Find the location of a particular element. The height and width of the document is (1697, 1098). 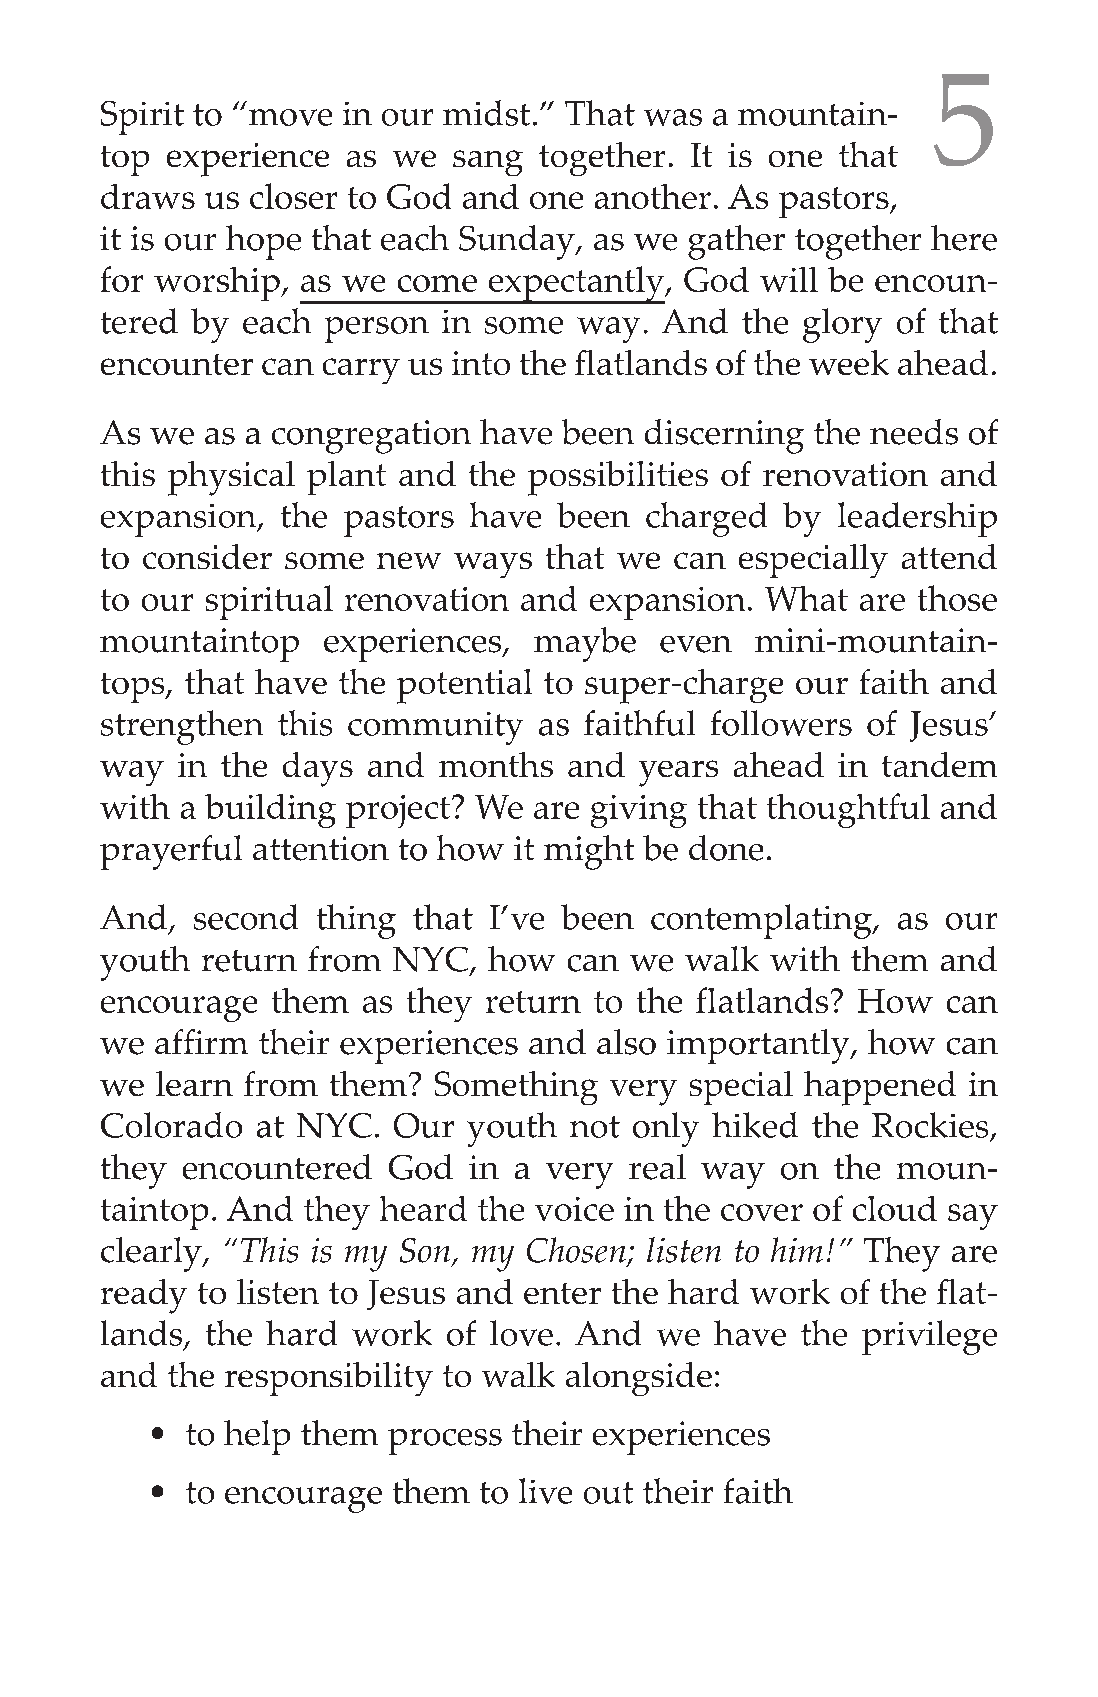

move is located at coordinates (290, 117).
